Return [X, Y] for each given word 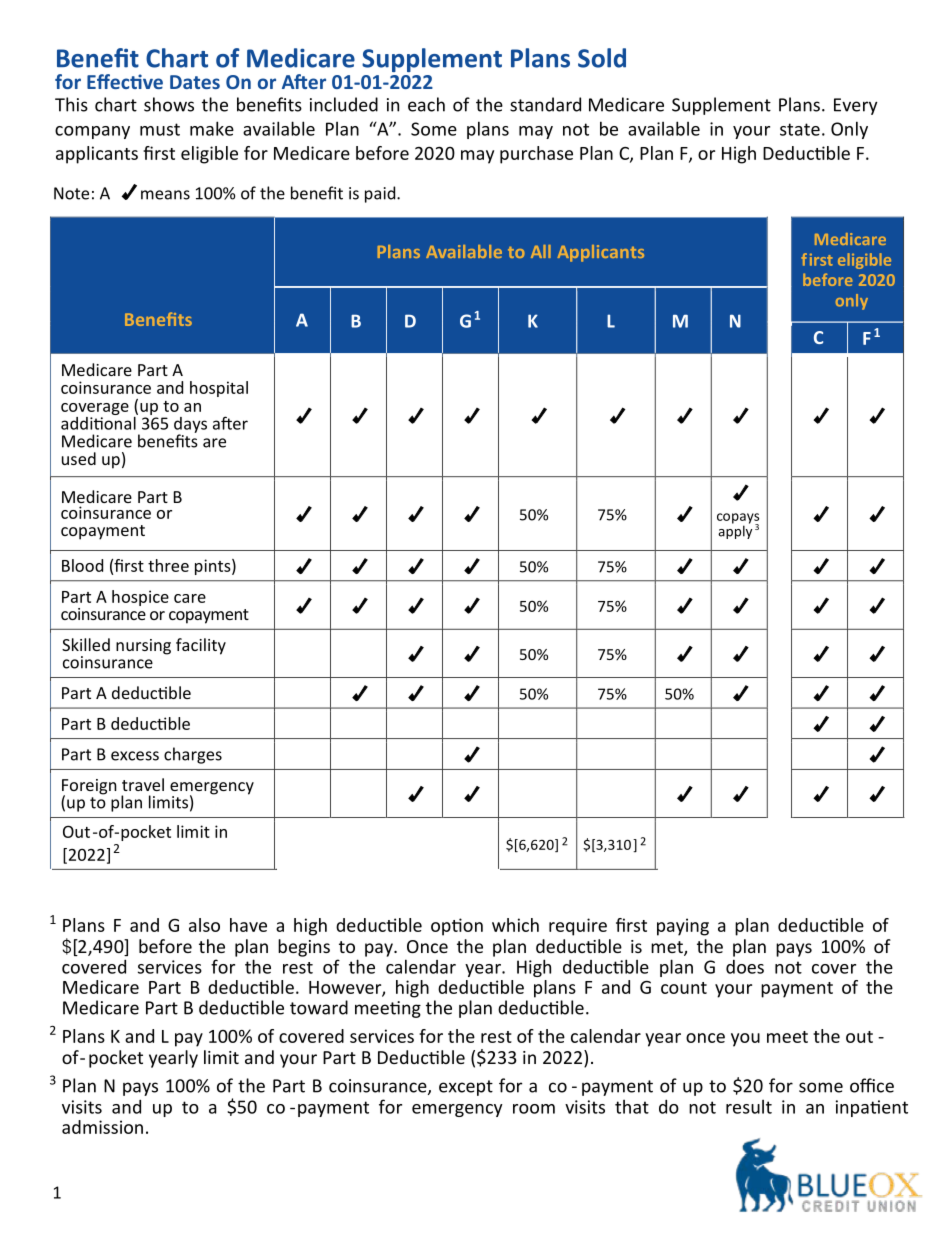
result [749, 1107]
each [426, 104]
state [800, 129]
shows [169, 104]
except [466, 1088]
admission [102, 1127]
